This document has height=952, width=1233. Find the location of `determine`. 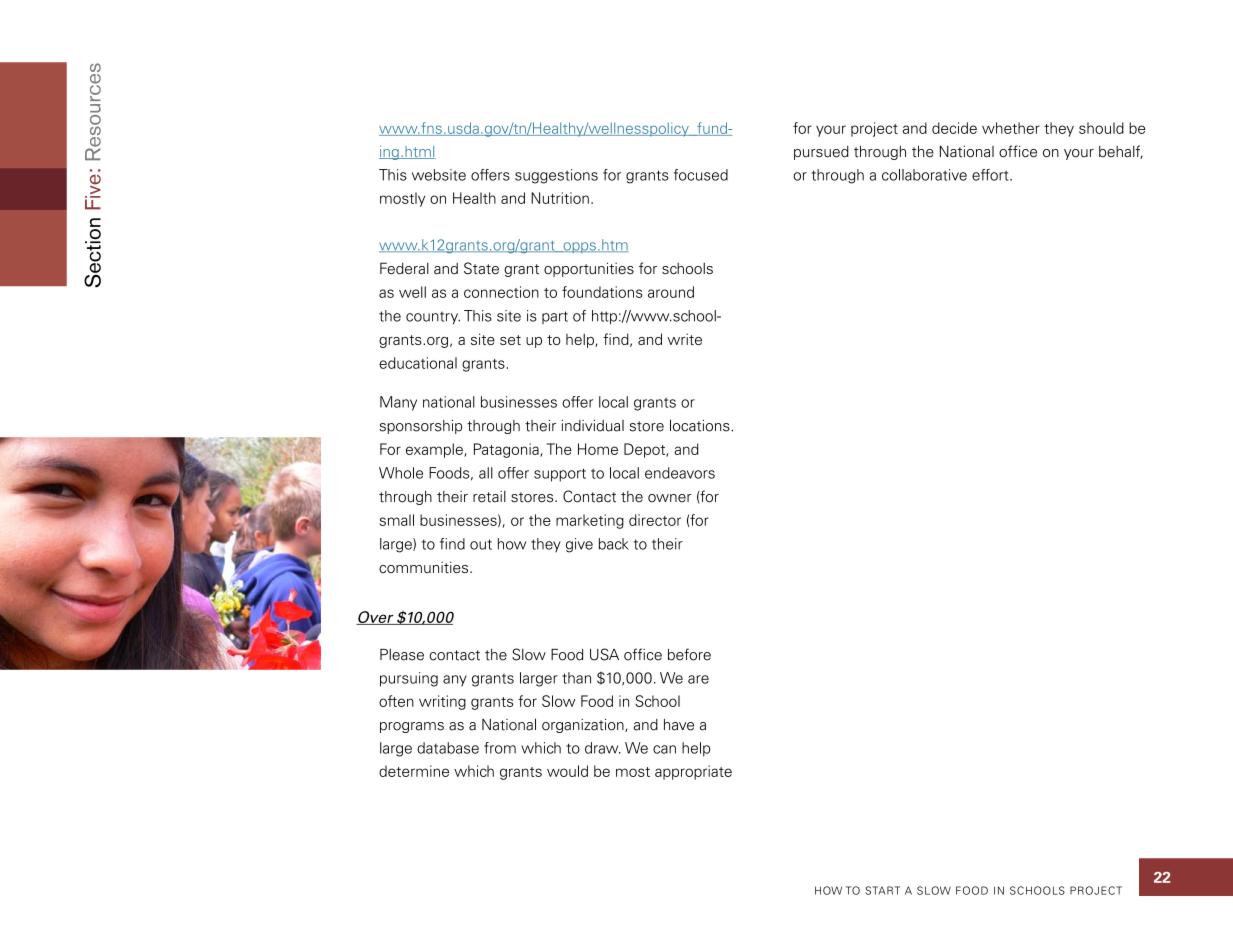

determine is located at coordinates (414, 771).
